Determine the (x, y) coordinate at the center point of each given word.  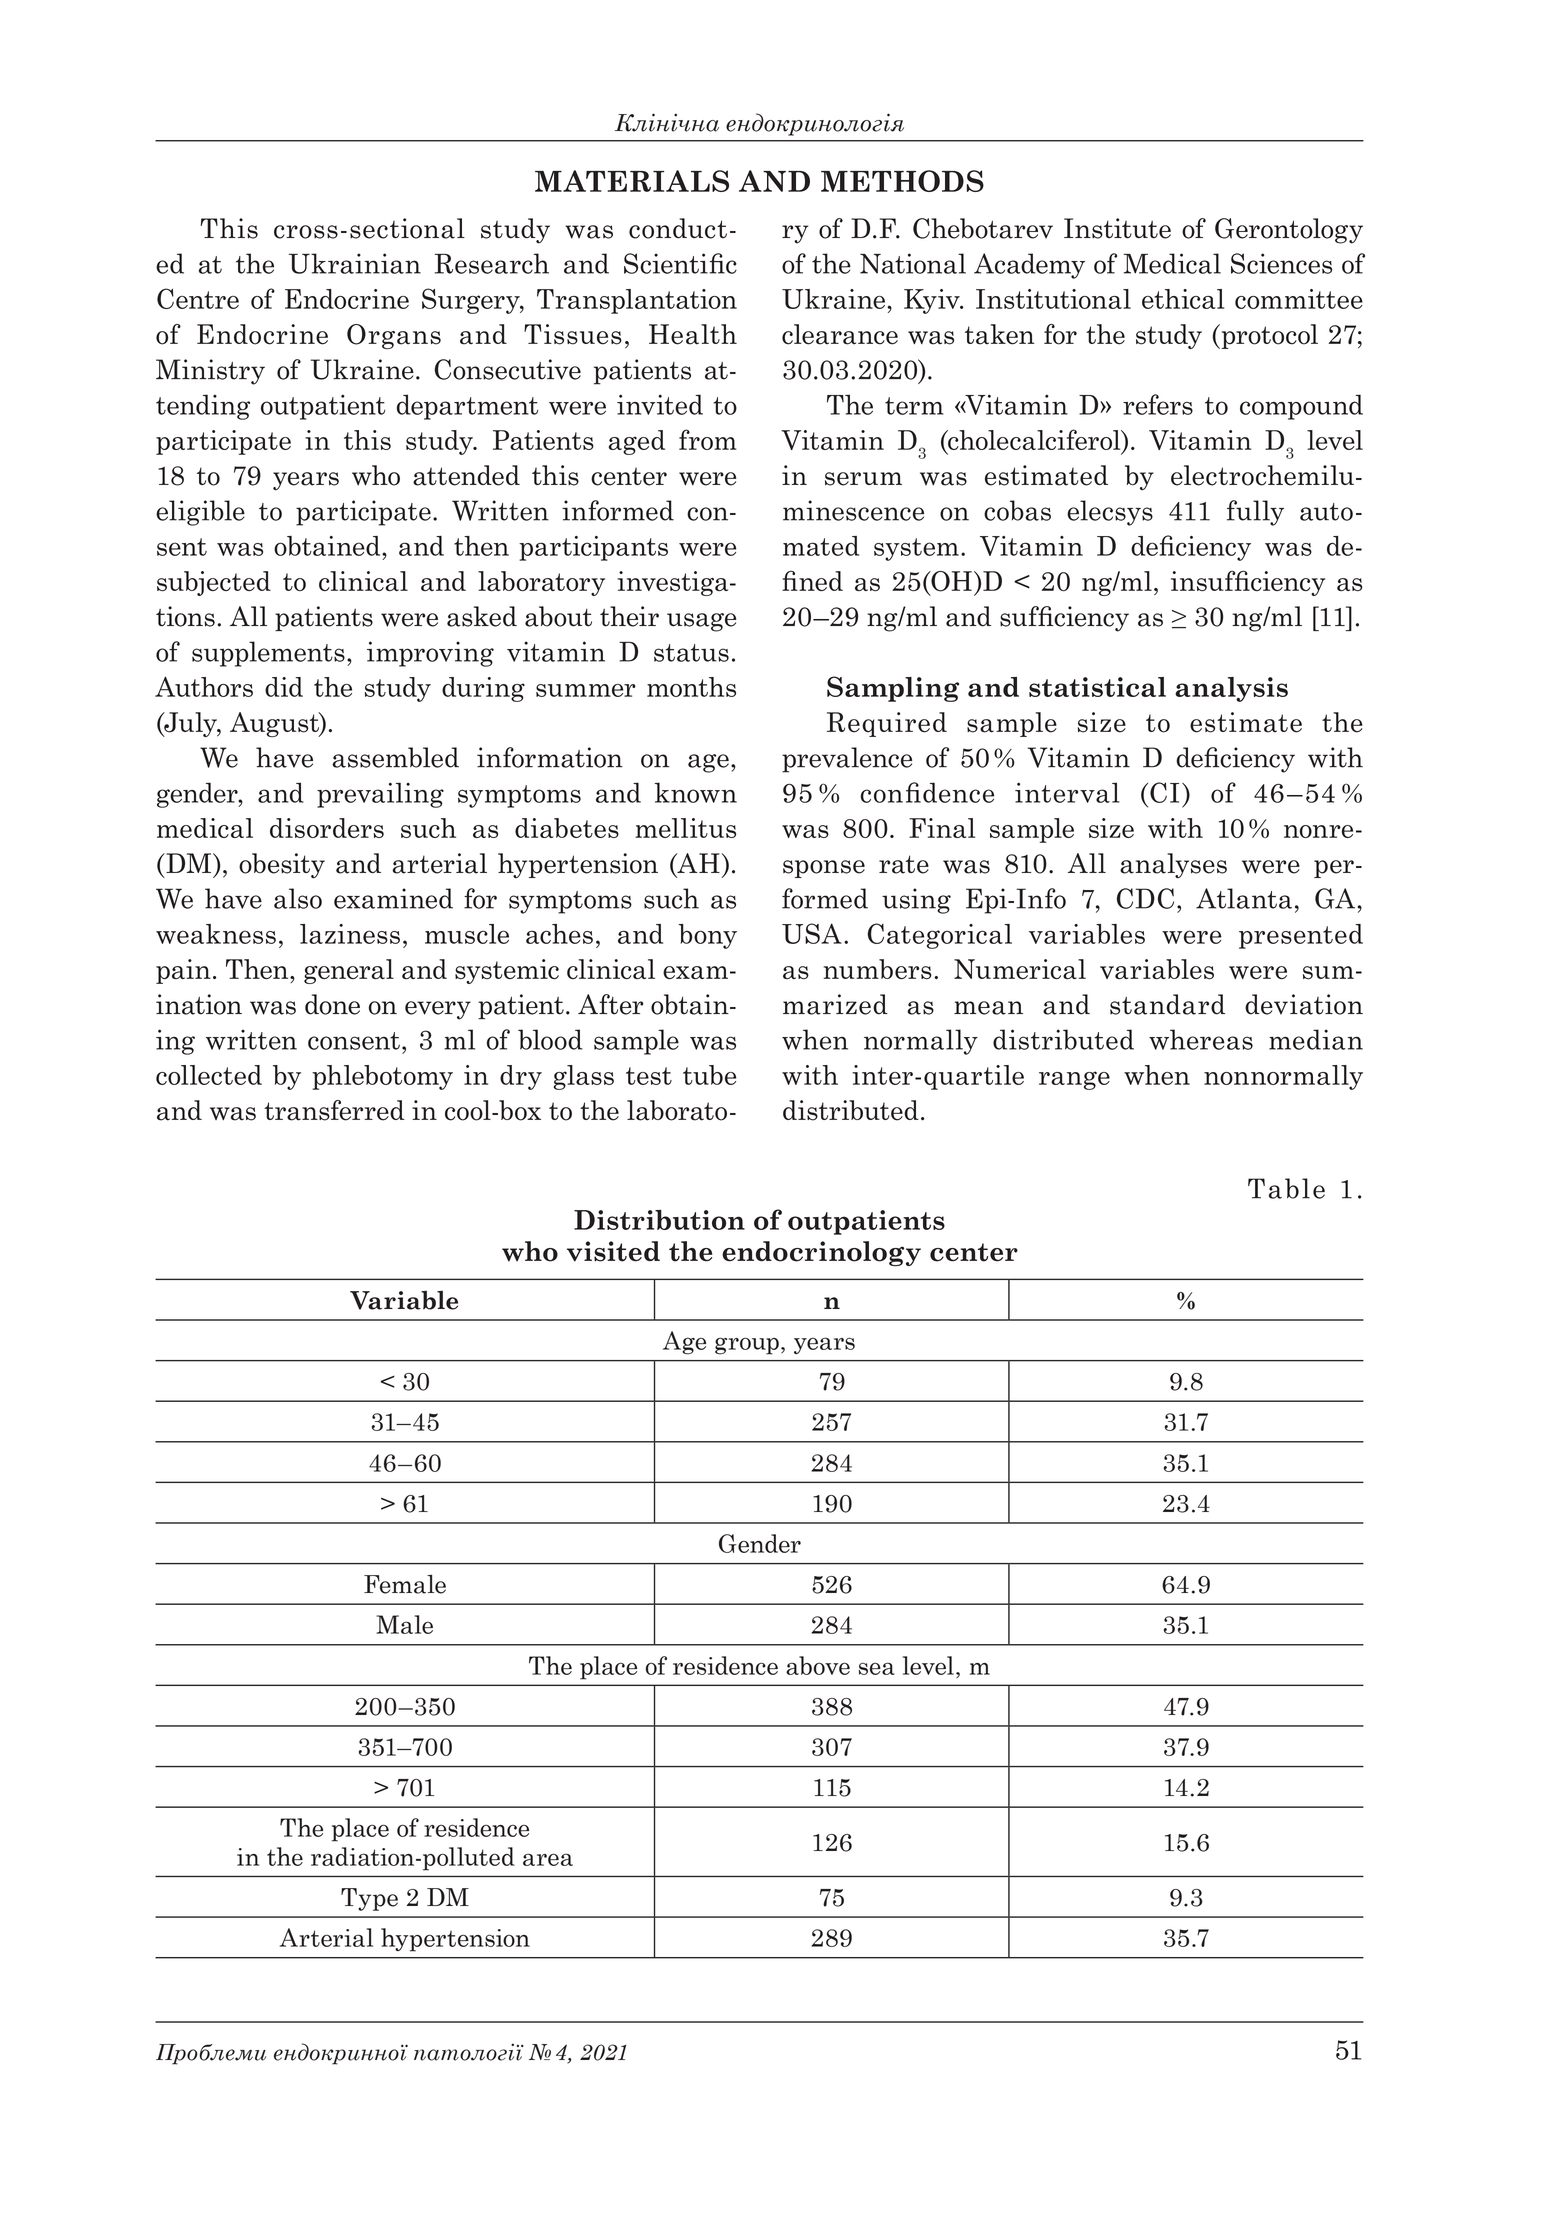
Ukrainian (355, 263)
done (332, 1004)
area (548, 1859)
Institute (1117, 228)
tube (709, 1075)
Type (369, 1899)
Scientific (680, 263)
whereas (1201, 1039)
